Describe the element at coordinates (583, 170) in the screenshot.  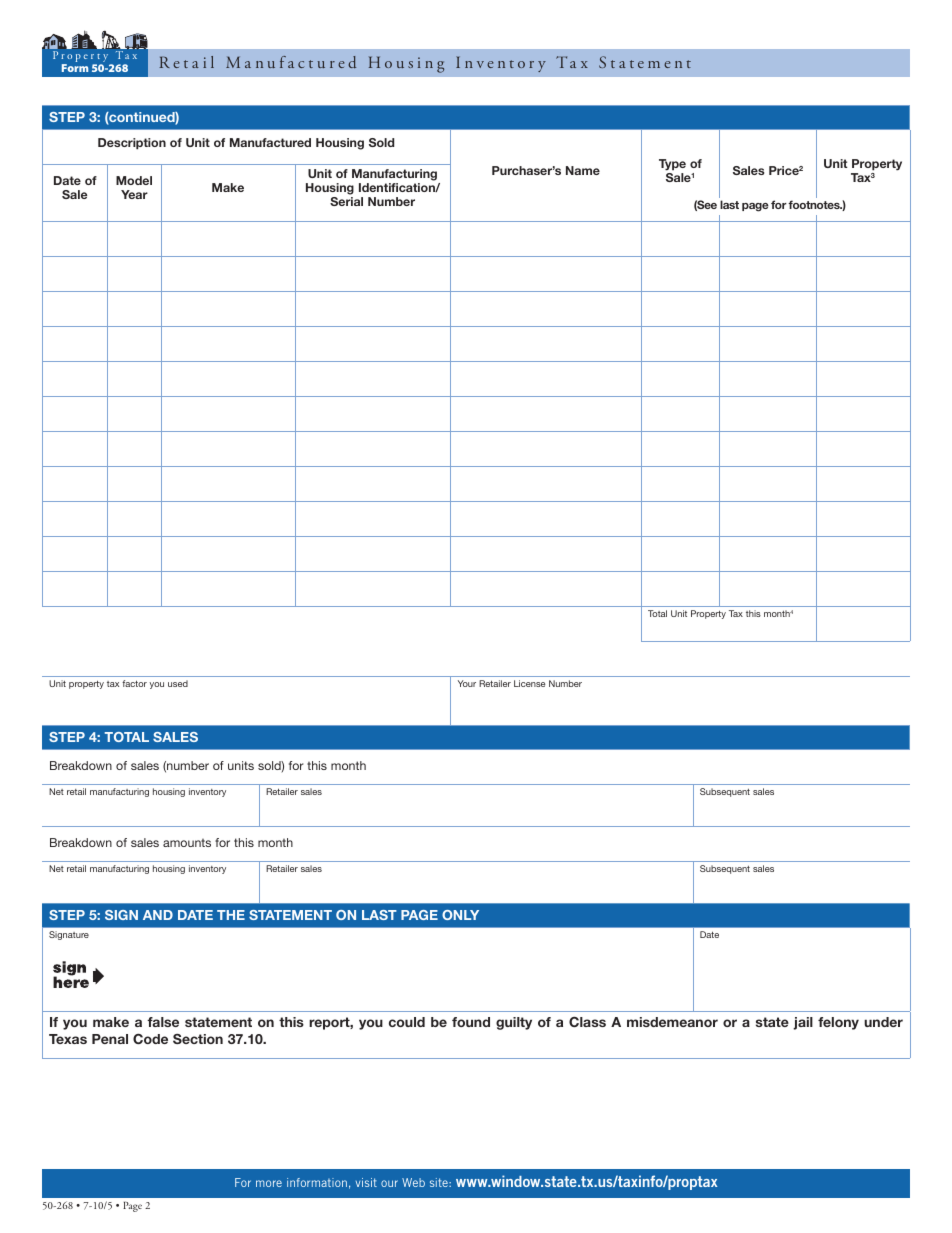
I see `Name` at that location.
